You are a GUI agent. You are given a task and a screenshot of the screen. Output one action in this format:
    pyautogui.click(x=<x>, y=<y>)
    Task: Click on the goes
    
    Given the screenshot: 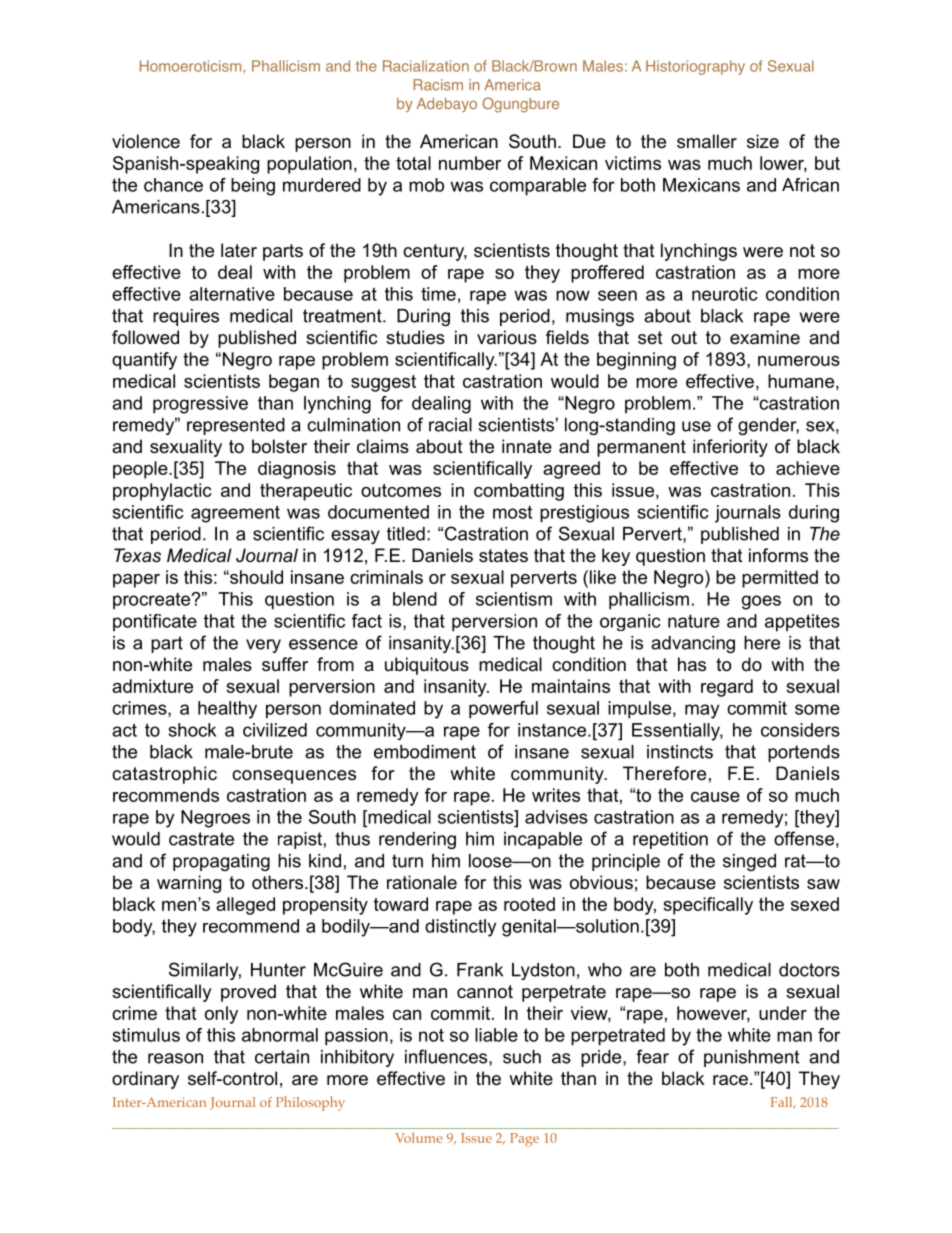 What is the action you would take?
    pyautogui.click(x=761, y=602)
